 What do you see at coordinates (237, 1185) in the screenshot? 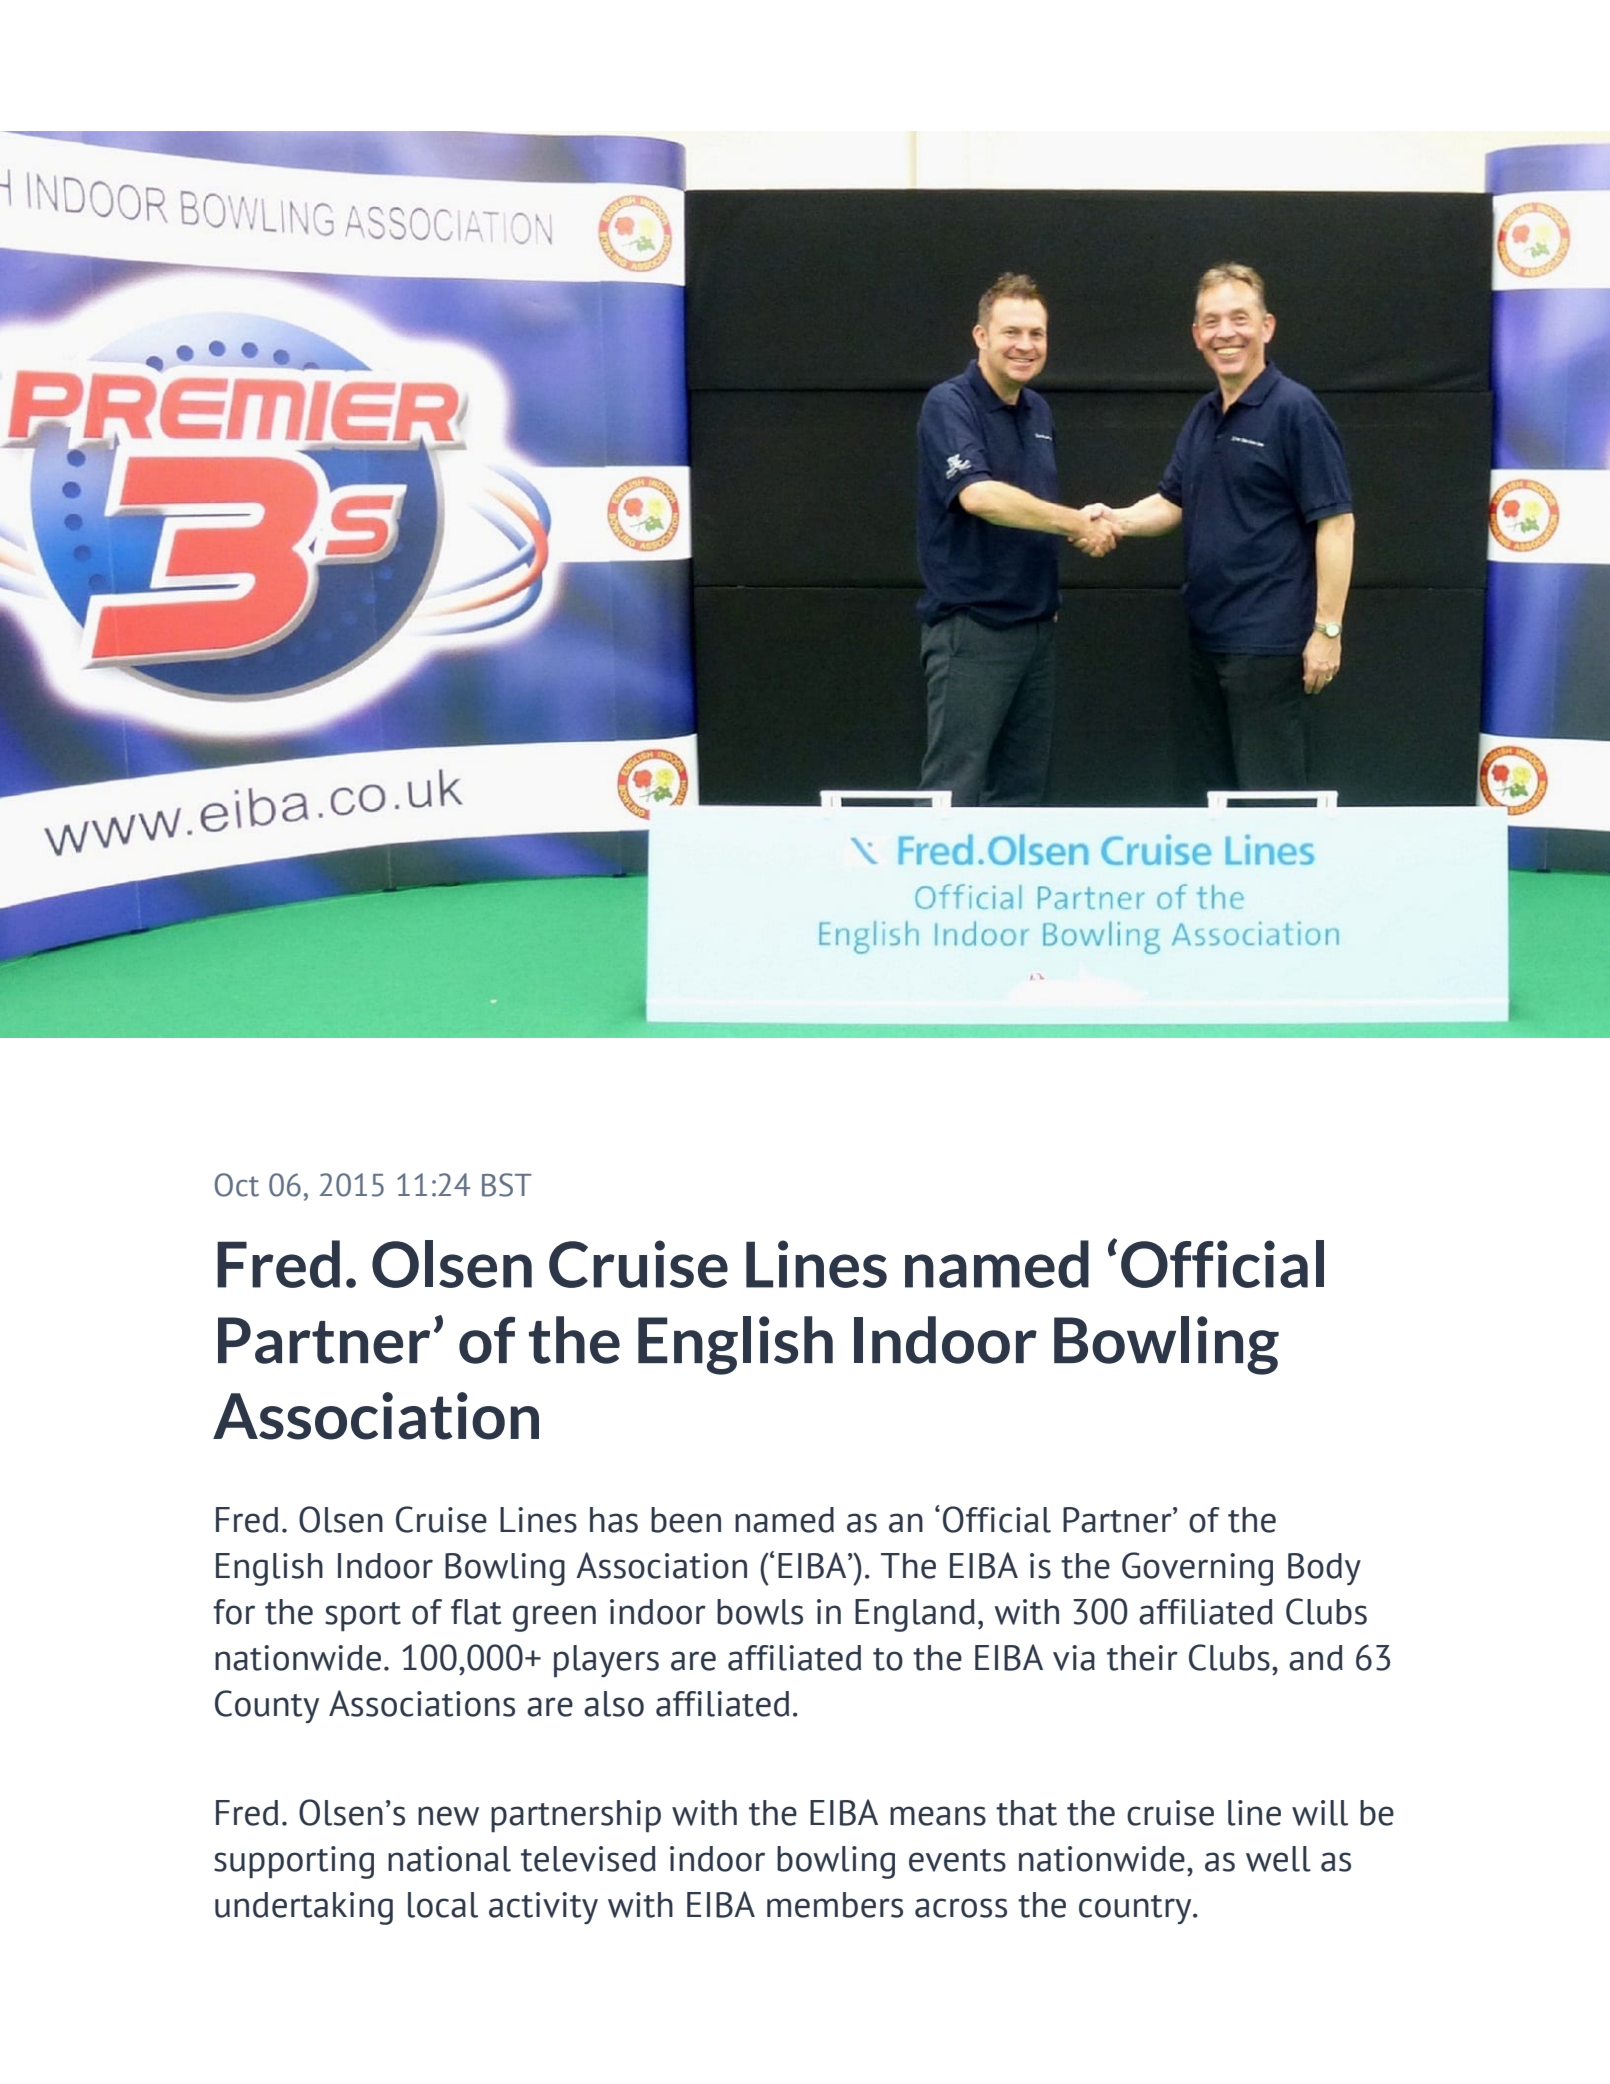
I see `Oct` at bounding box center [237, 1185].
